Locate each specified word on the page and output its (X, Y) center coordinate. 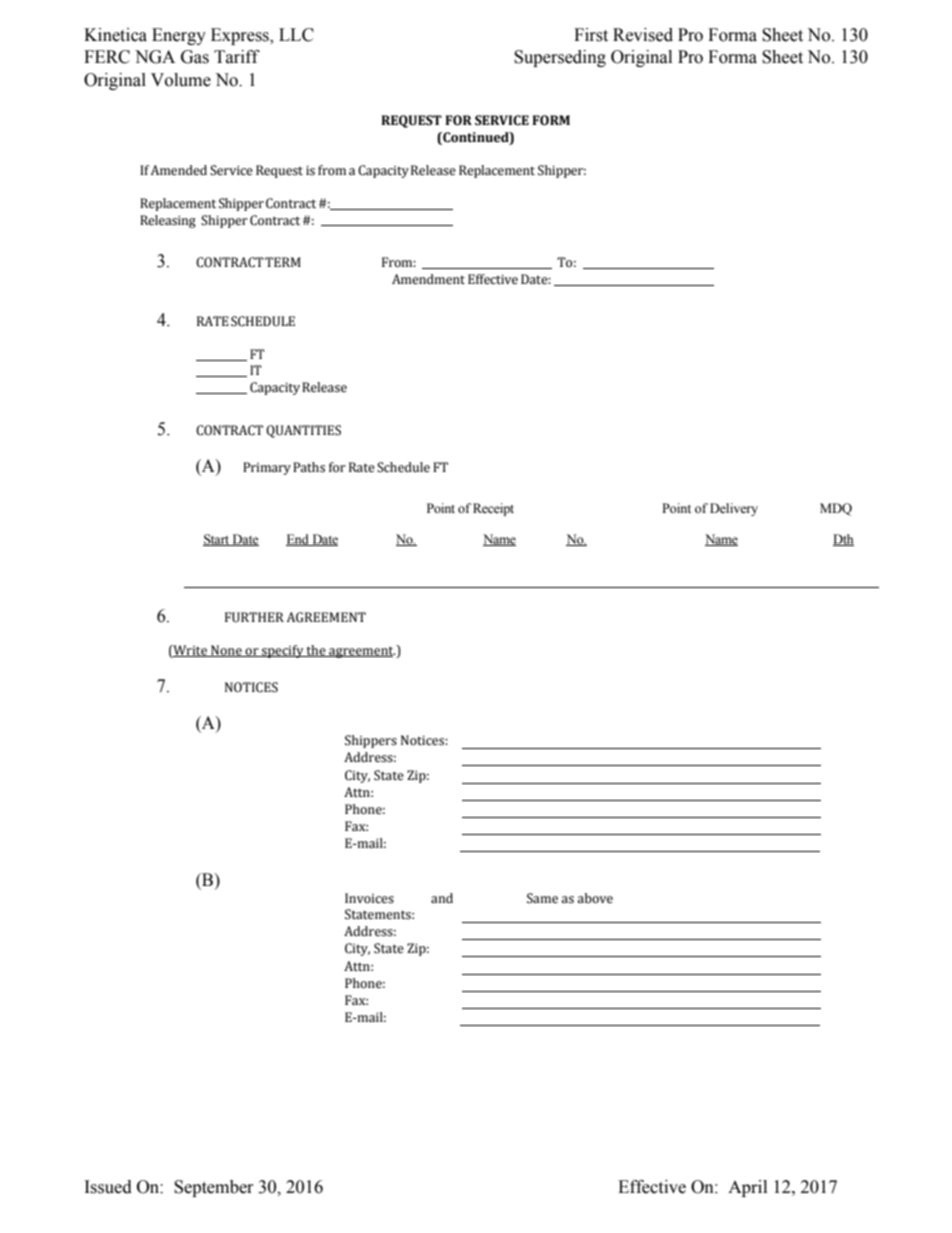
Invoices (369, 898)
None (226, 651)
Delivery (734, 509)
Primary (267, 468)
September (214, 1188)
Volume (181, 80)
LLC (296, 35)
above (595, 898)
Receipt (493, 509)
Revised (643, 35)
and (442, 898)
